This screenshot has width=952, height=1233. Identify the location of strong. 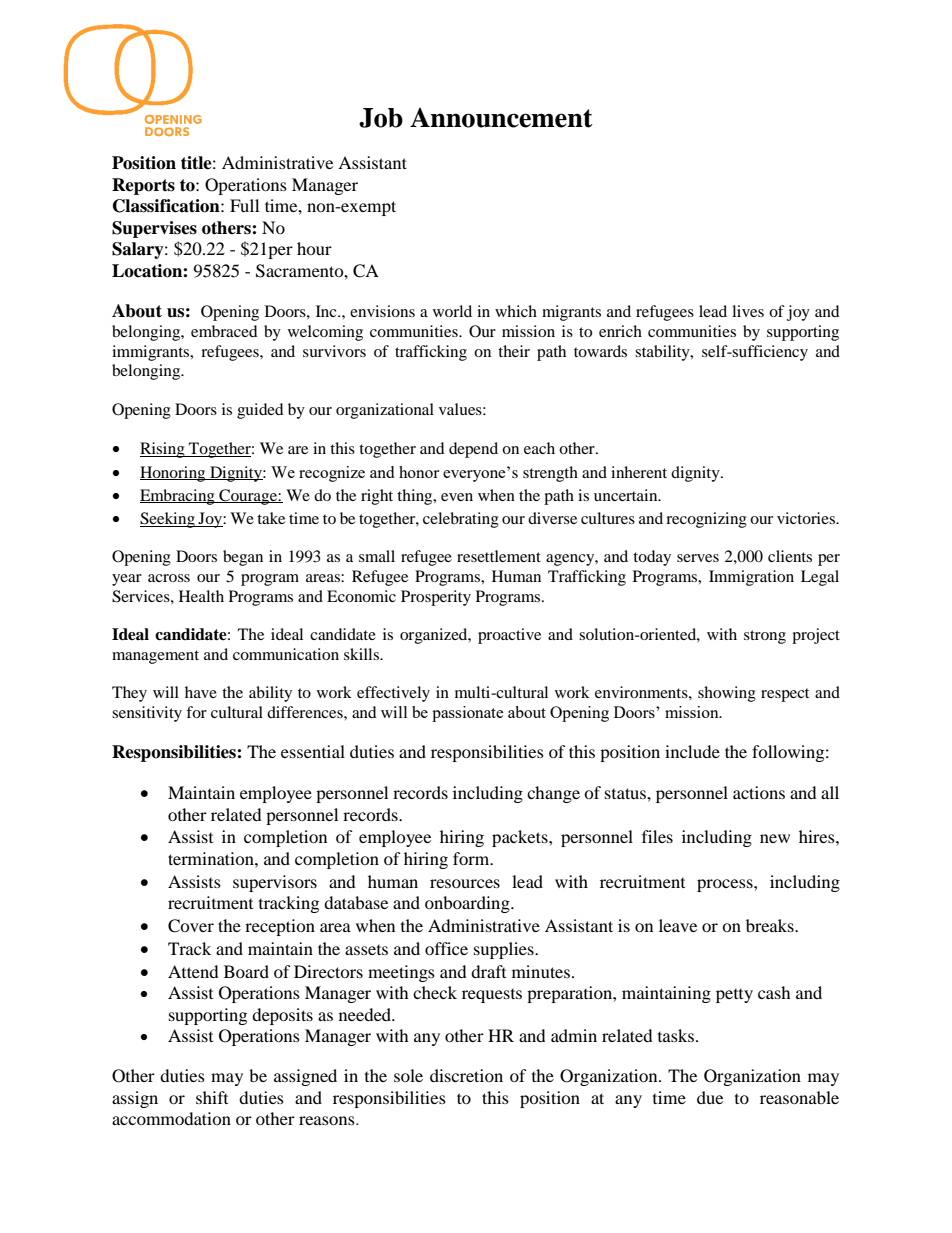
(765, 637).
